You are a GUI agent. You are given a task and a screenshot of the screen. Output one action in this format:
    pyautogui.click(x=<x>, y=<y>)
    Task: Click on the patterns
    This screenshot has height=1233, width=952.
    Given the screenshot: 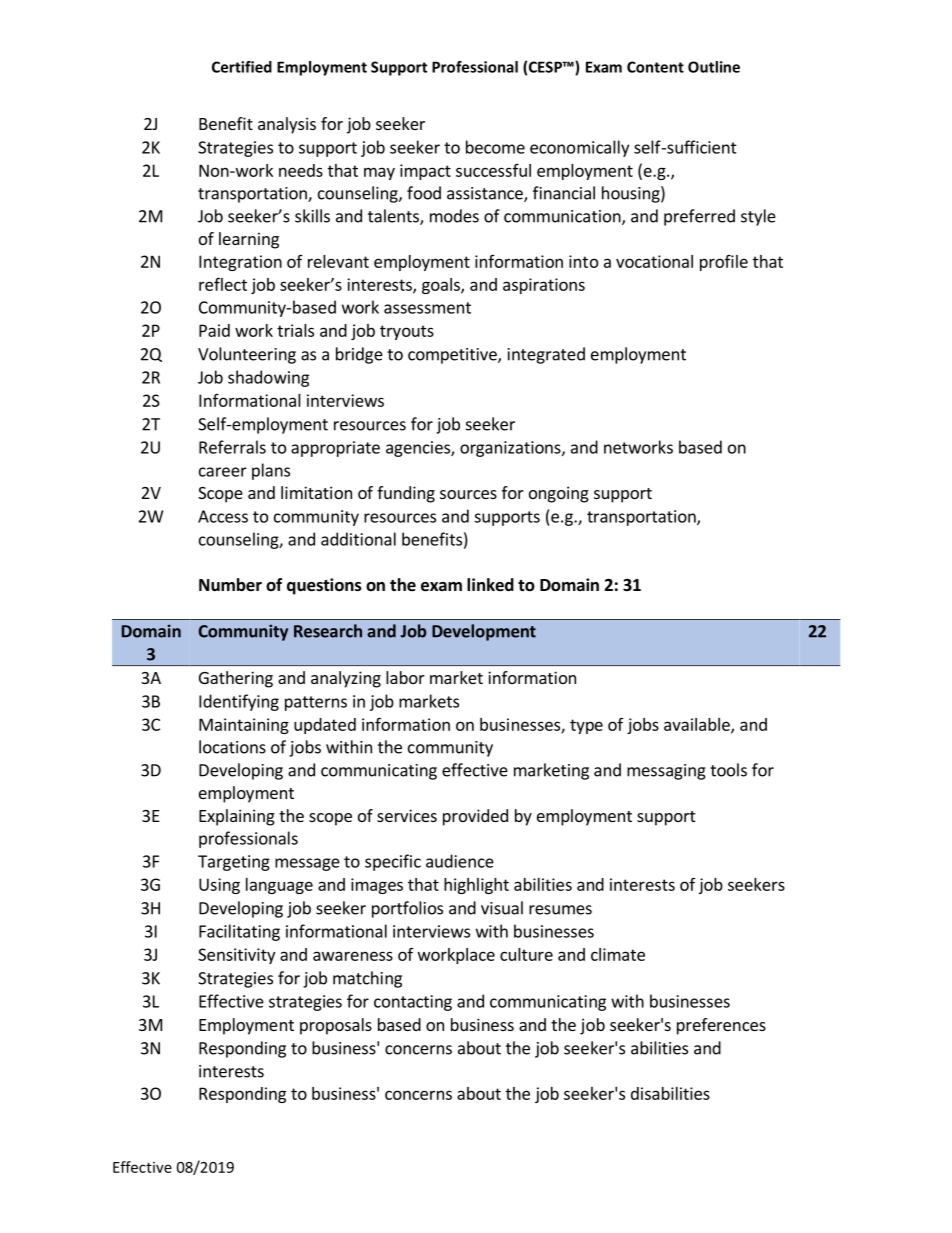 What is the action you would take?
    pyautogui.click(x=316, y=703)
